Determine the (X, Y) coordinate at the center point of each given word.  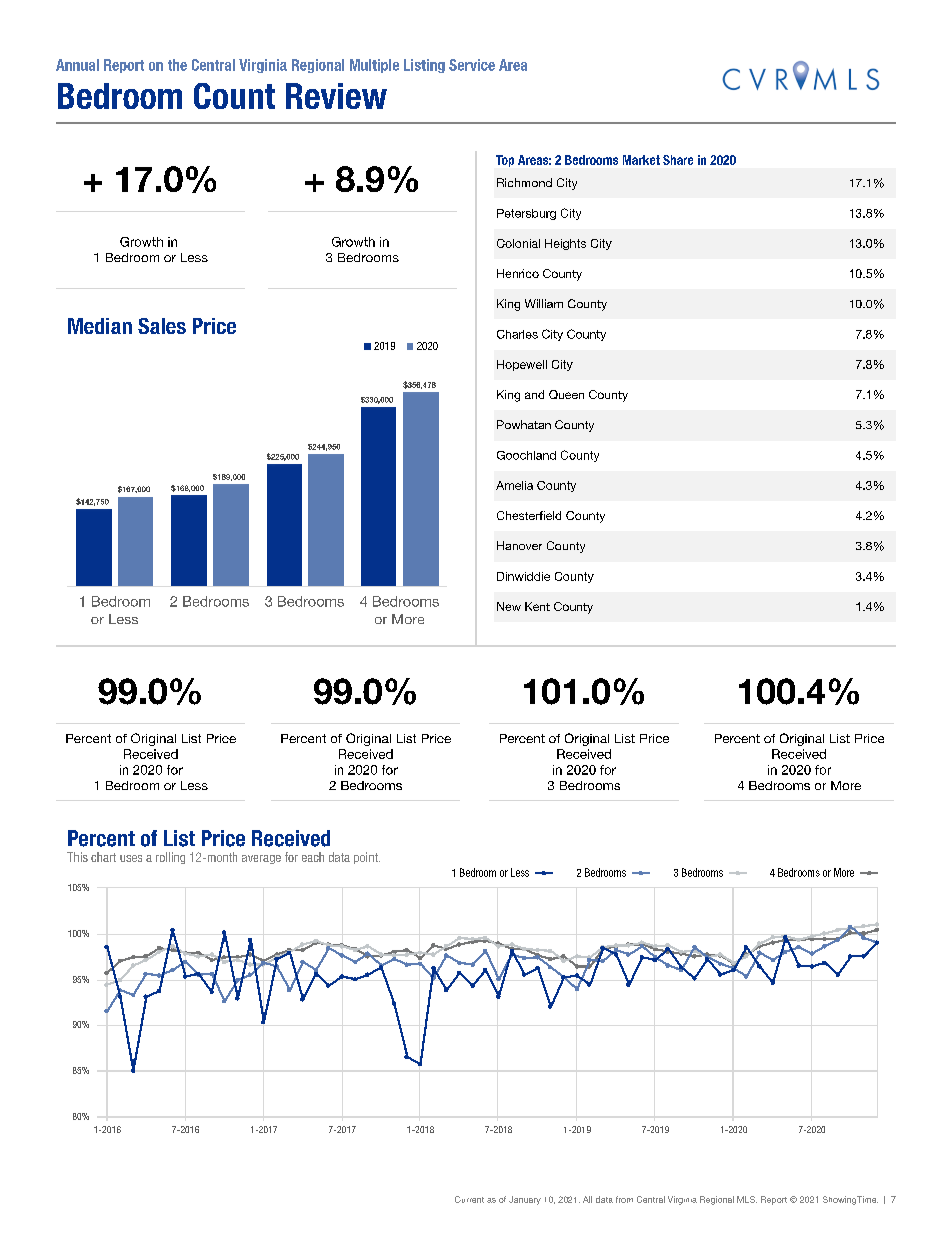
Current (469, 1199)
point (367, 858)
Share (678, 160)
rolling (170, 858)
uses (131, 858)
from (624, 1199)
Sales (162, 326)
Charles (517, 334)
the (177, 65)
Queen (566, 394)
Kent (537, 606)
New (509, 606)
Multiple (374, 66)
